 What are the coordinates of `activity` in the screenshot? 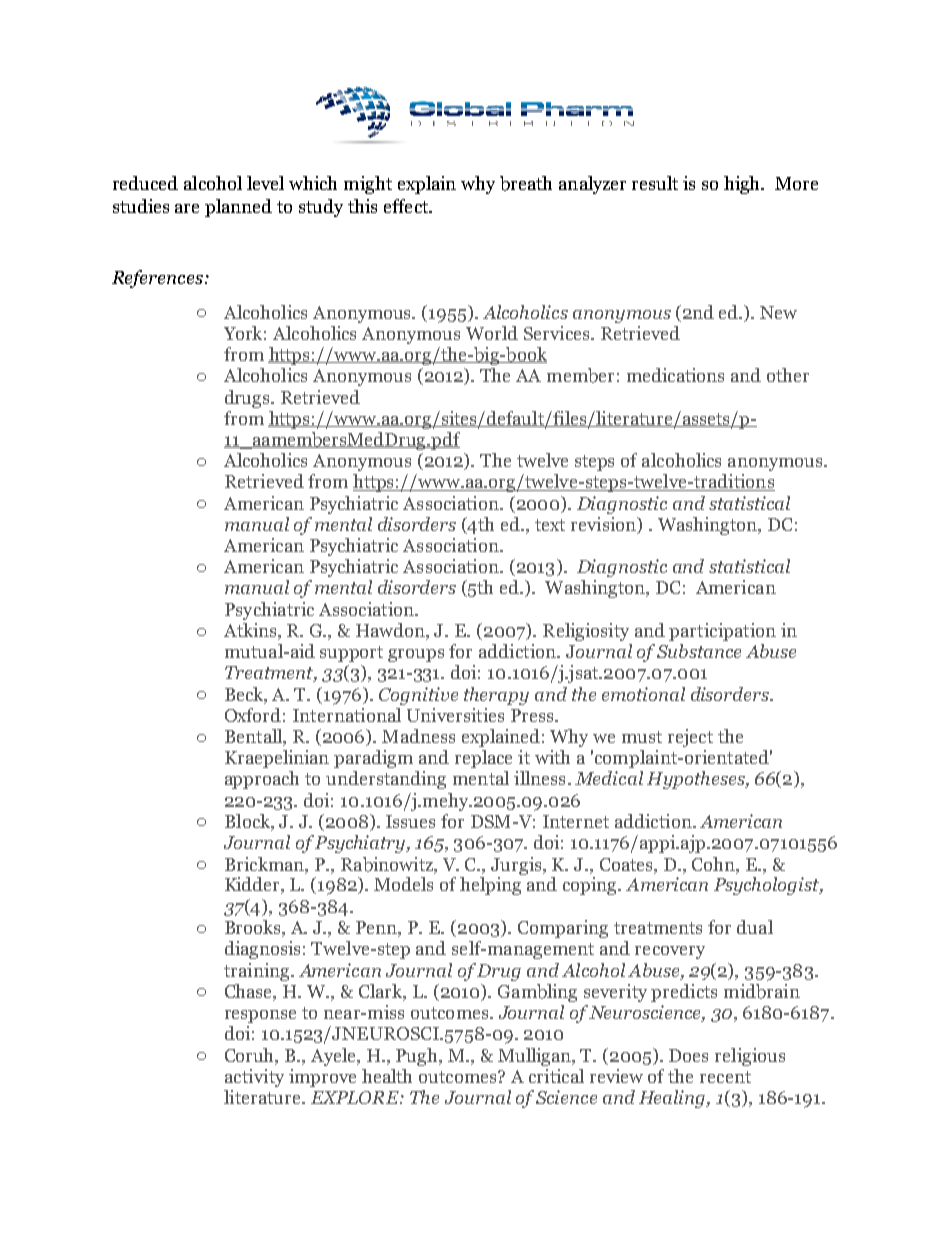 It's located at (254, 1078).
